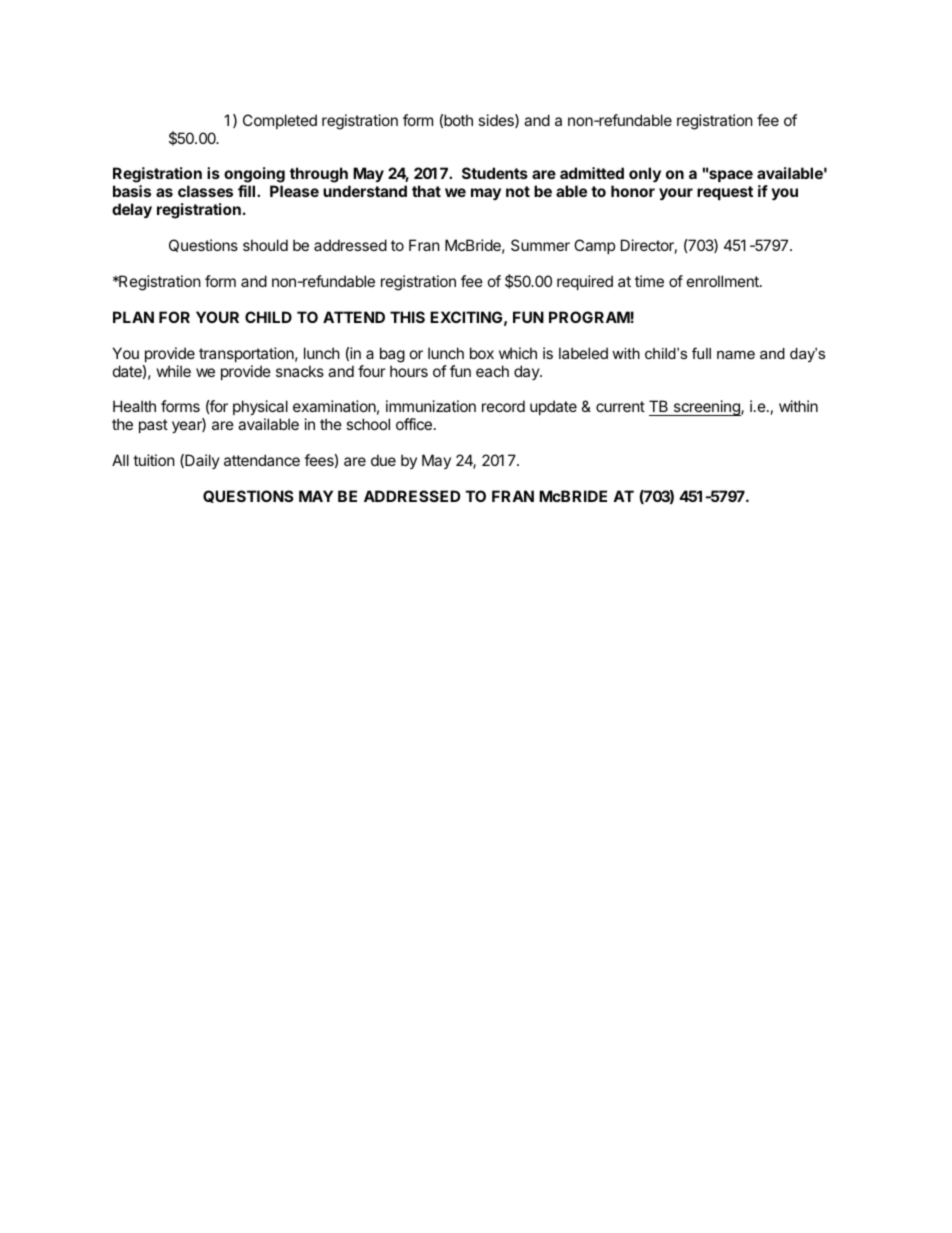 The height and width of the page is (1233, 952). Describe the element at coordinates (649, 281) in the page. I see `time` at that location.
